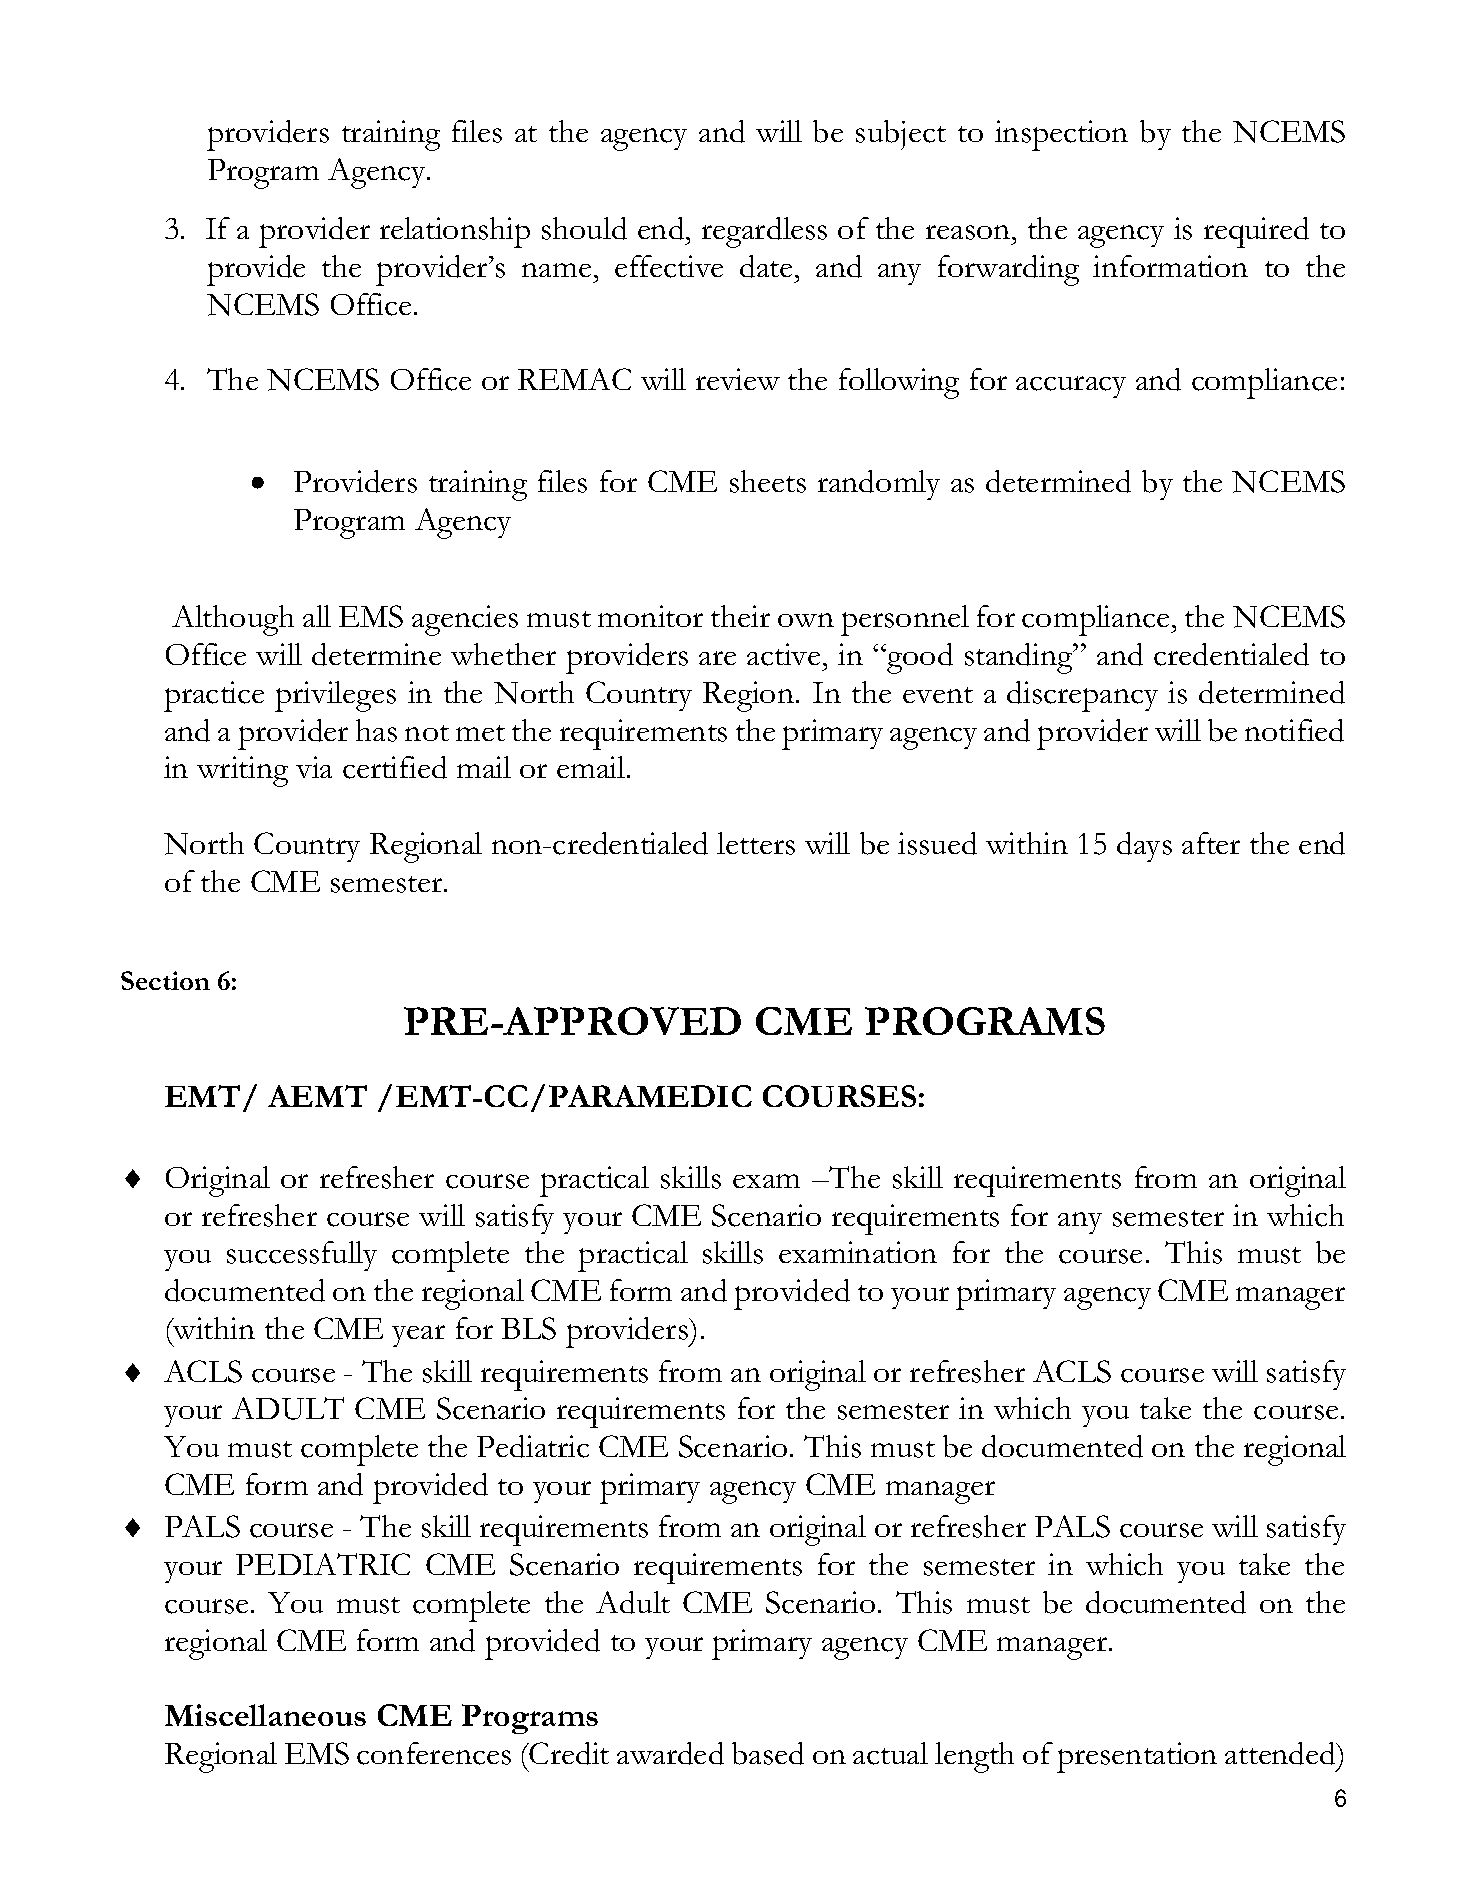  I want to click on regardless, so click(764, 232).
